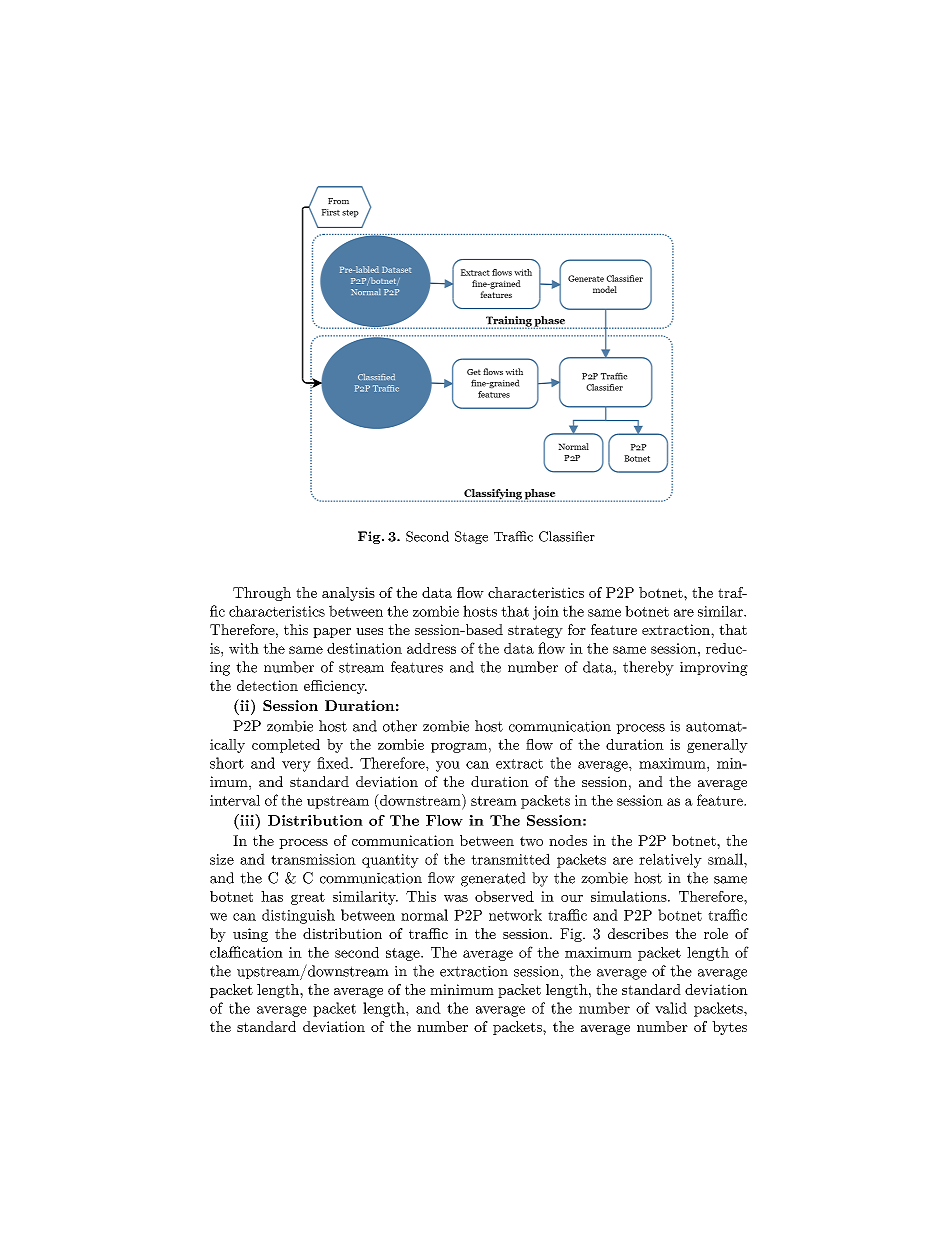  What do you see at coordinates (267, 685) in the screenshot?
I see `detection` at bounding box center [267, 685].
